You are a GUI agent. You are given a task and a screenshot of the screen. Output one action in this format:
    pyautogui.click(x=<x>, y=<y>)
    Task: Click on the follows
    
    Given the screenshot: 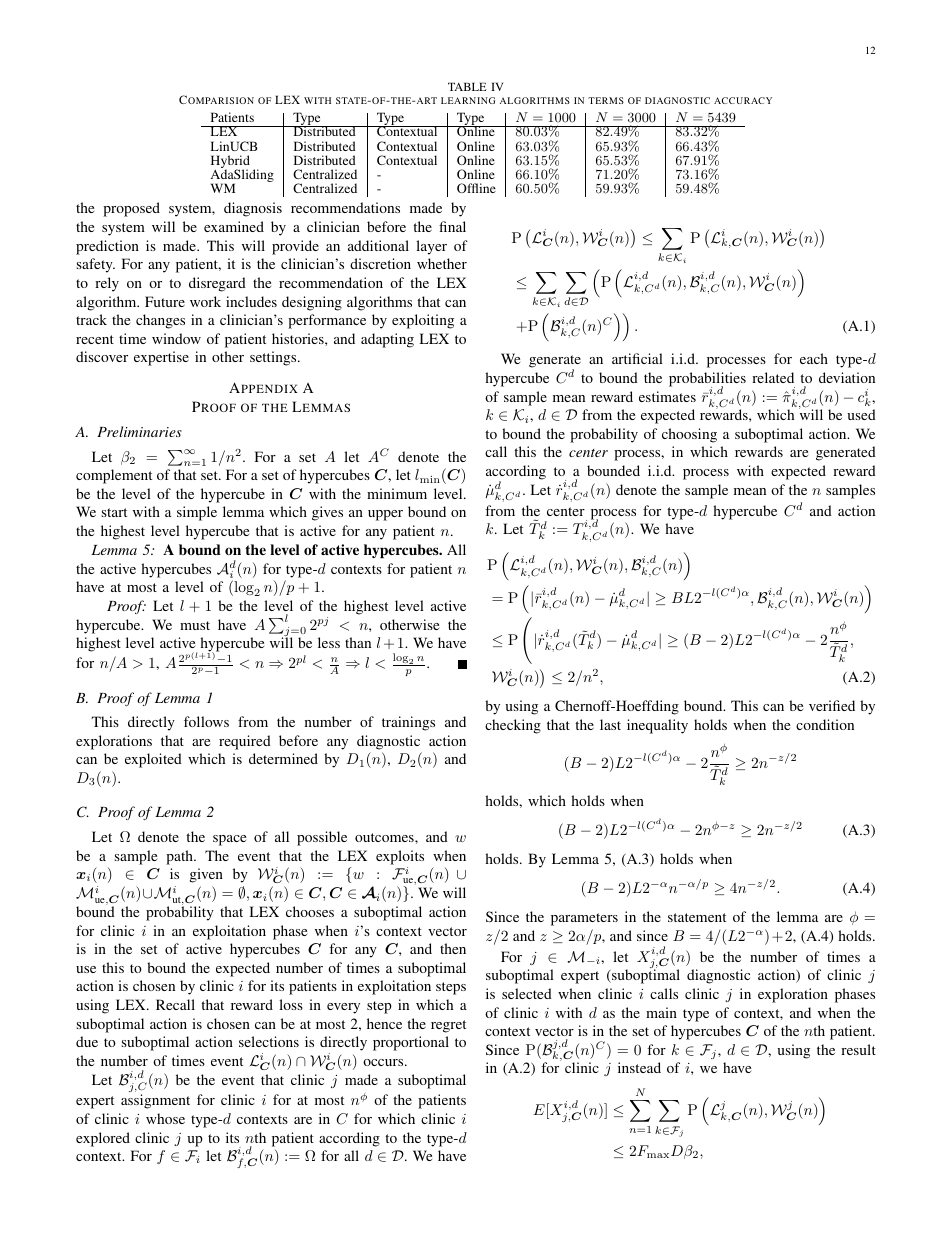 What is the action you would take?
    pyautogui.click(x=206, y=721)
